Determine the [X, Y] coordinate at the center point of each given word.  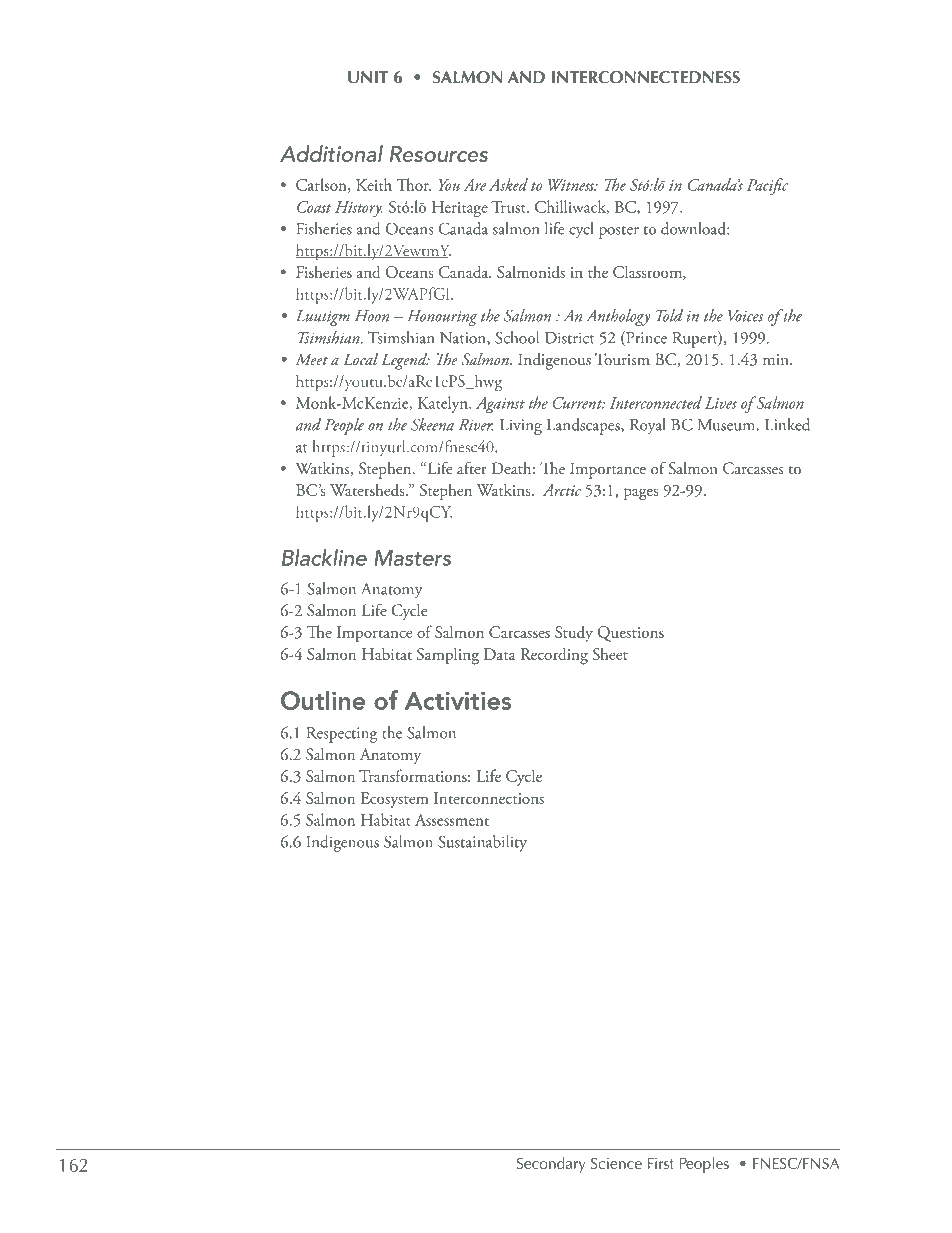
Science [616, 1163]
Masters [412, 558]
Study [574, 633]
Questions [631, 634]
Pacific [767, 186]
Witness [572, 185]
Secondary [551, 1165]
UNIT [368, 77]
